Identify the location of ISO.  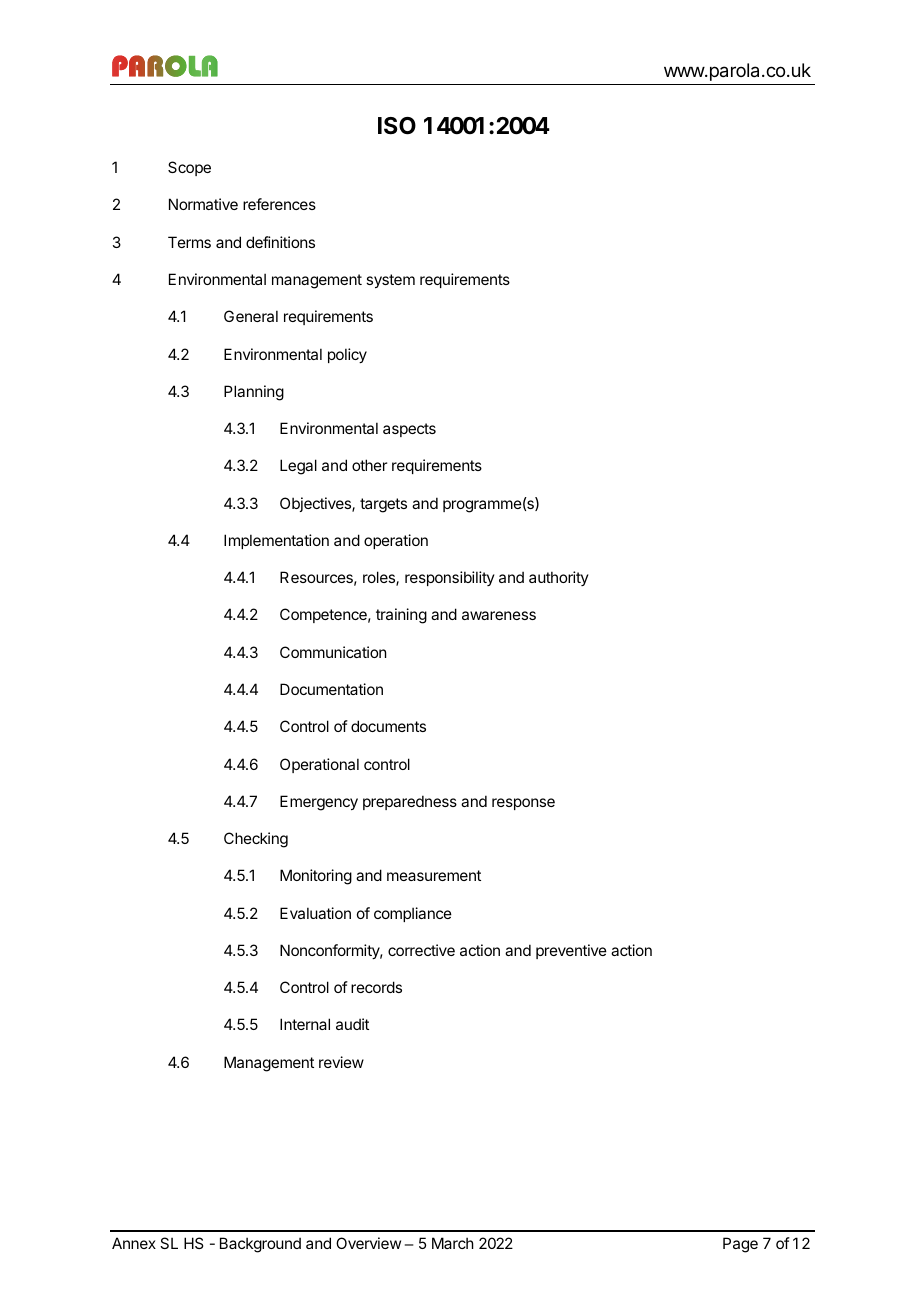
(397, 126).
